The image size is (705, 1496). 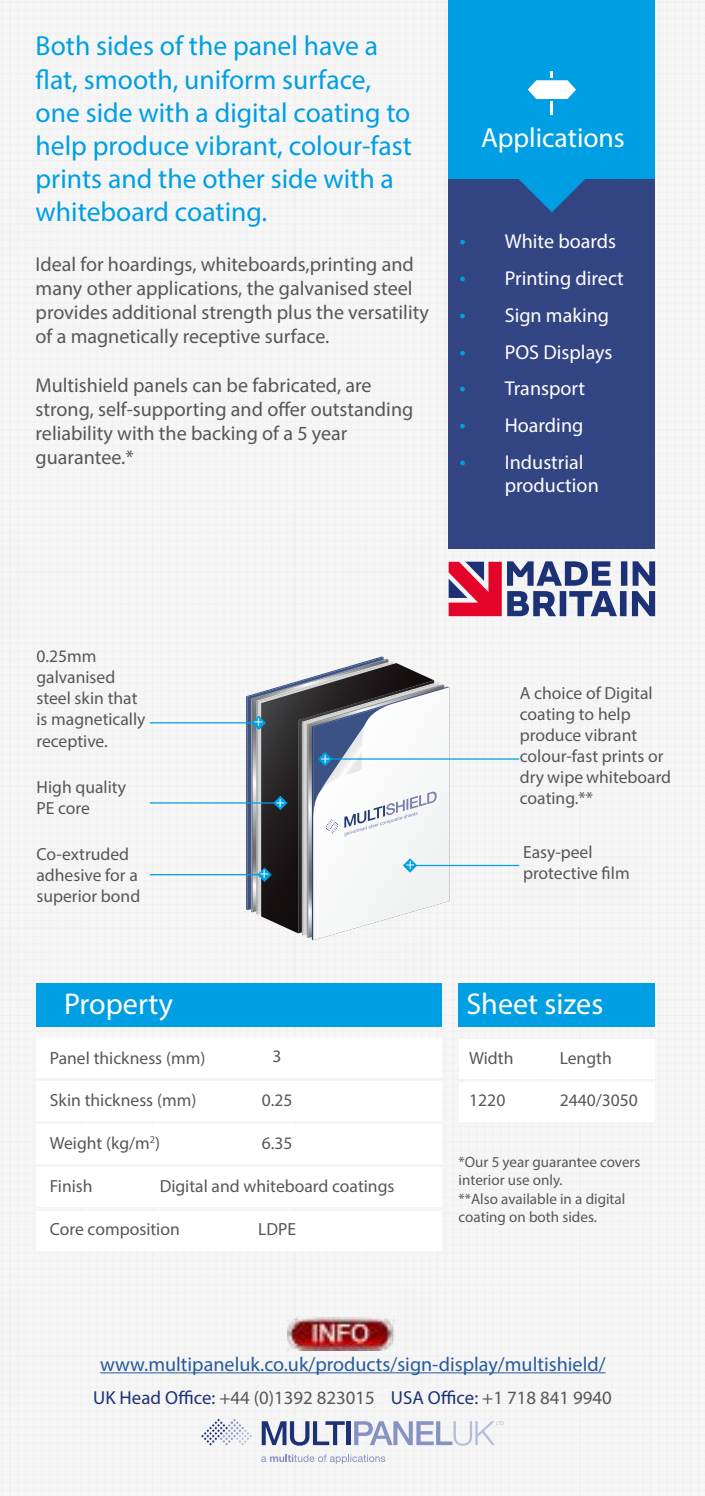 What do you see at coordinates (529, 1198) in the page?
I see `available` at bounding box center [529, 1198].
